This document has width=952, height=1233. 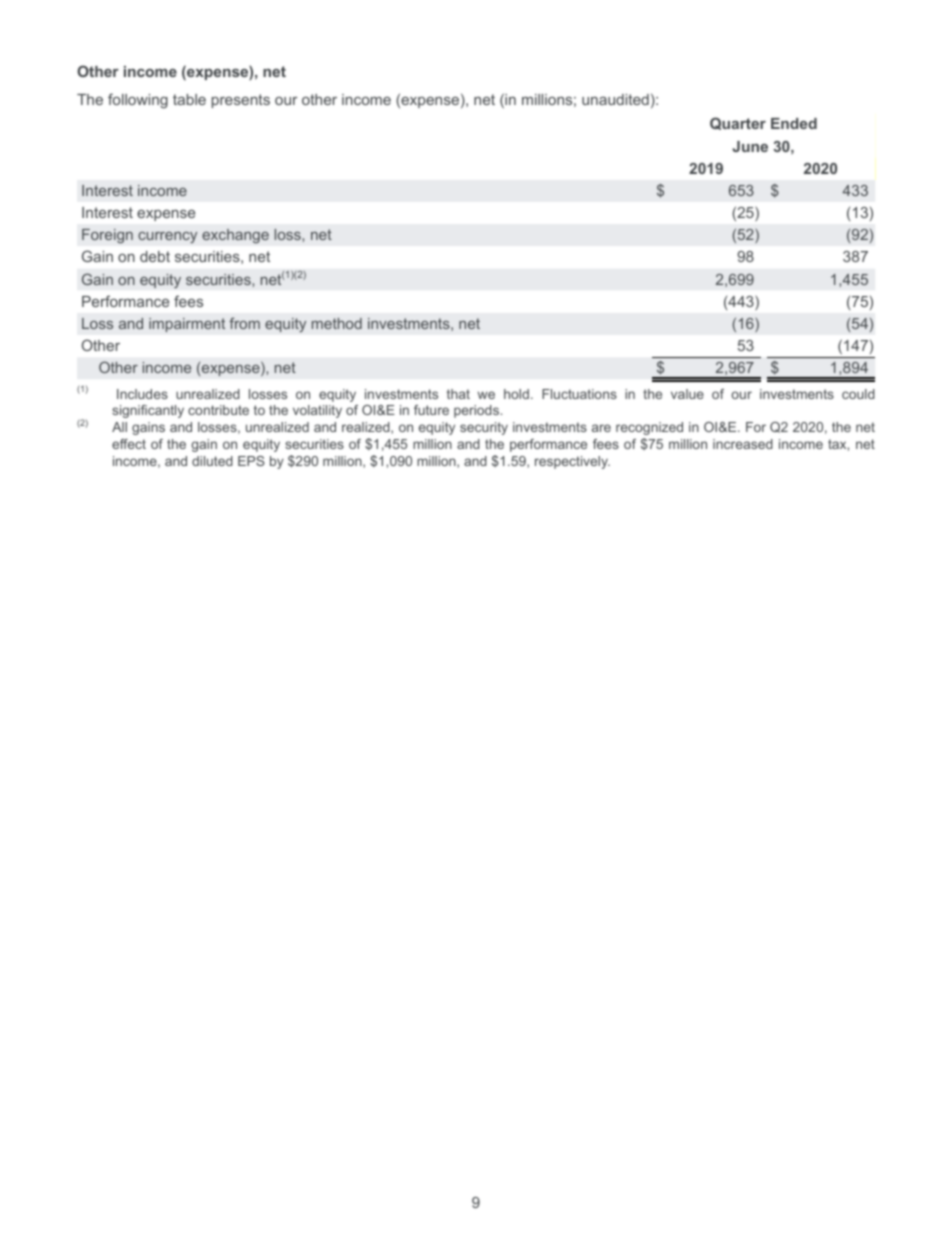 I want to click on Ended, so click(x=794, y=123).
